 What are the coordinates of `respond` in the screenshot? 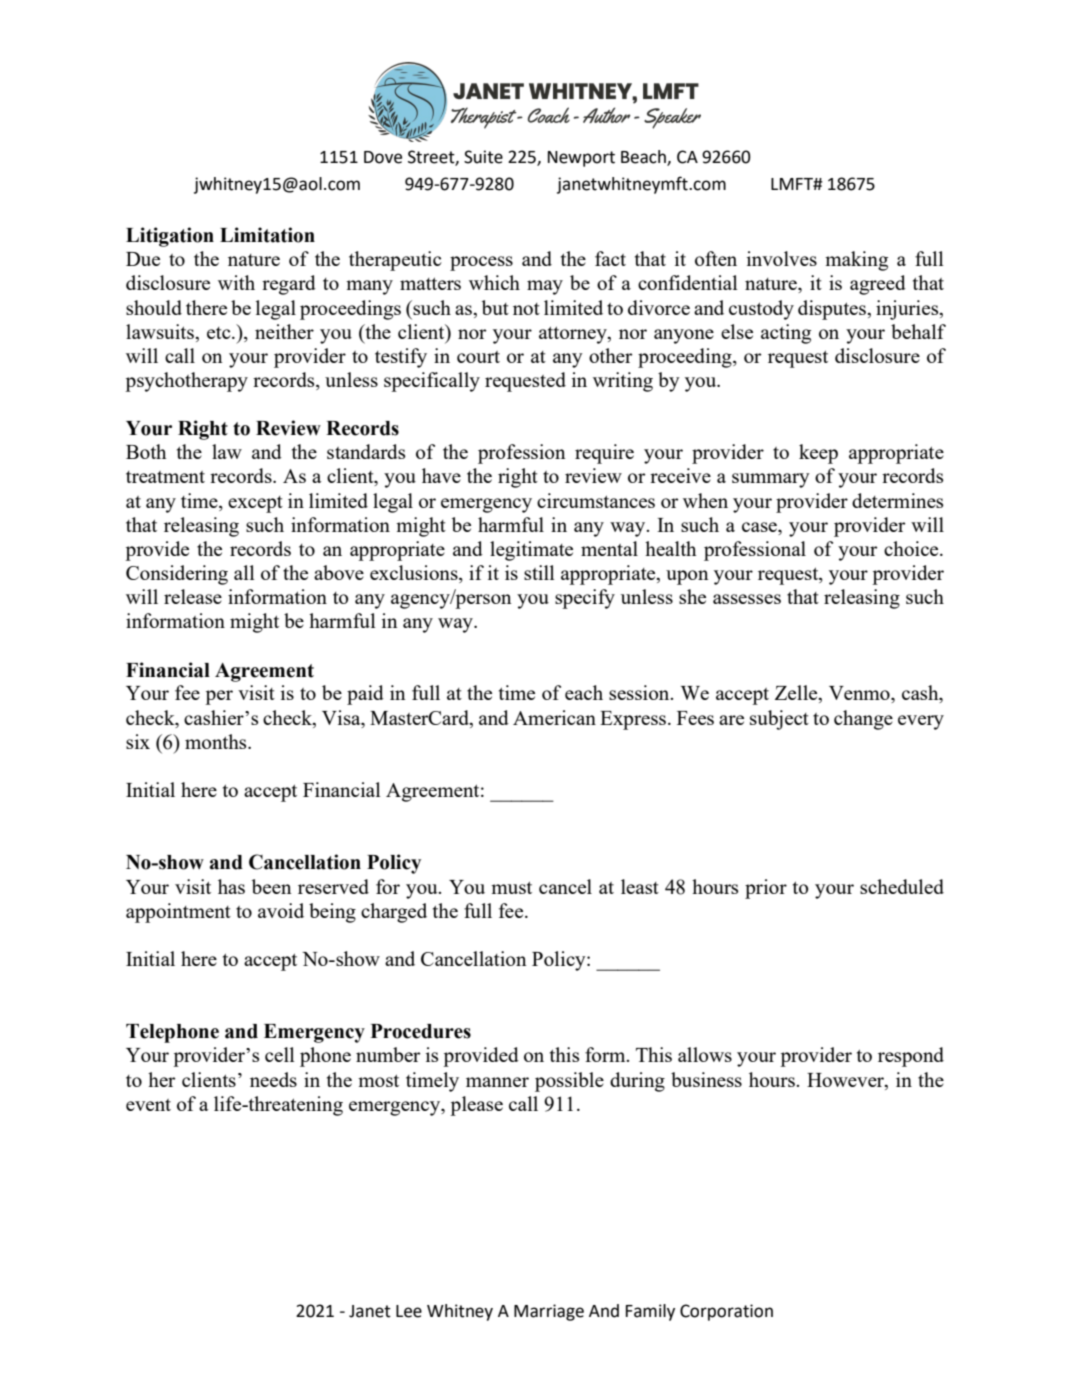 It's located at (911, 1057).
